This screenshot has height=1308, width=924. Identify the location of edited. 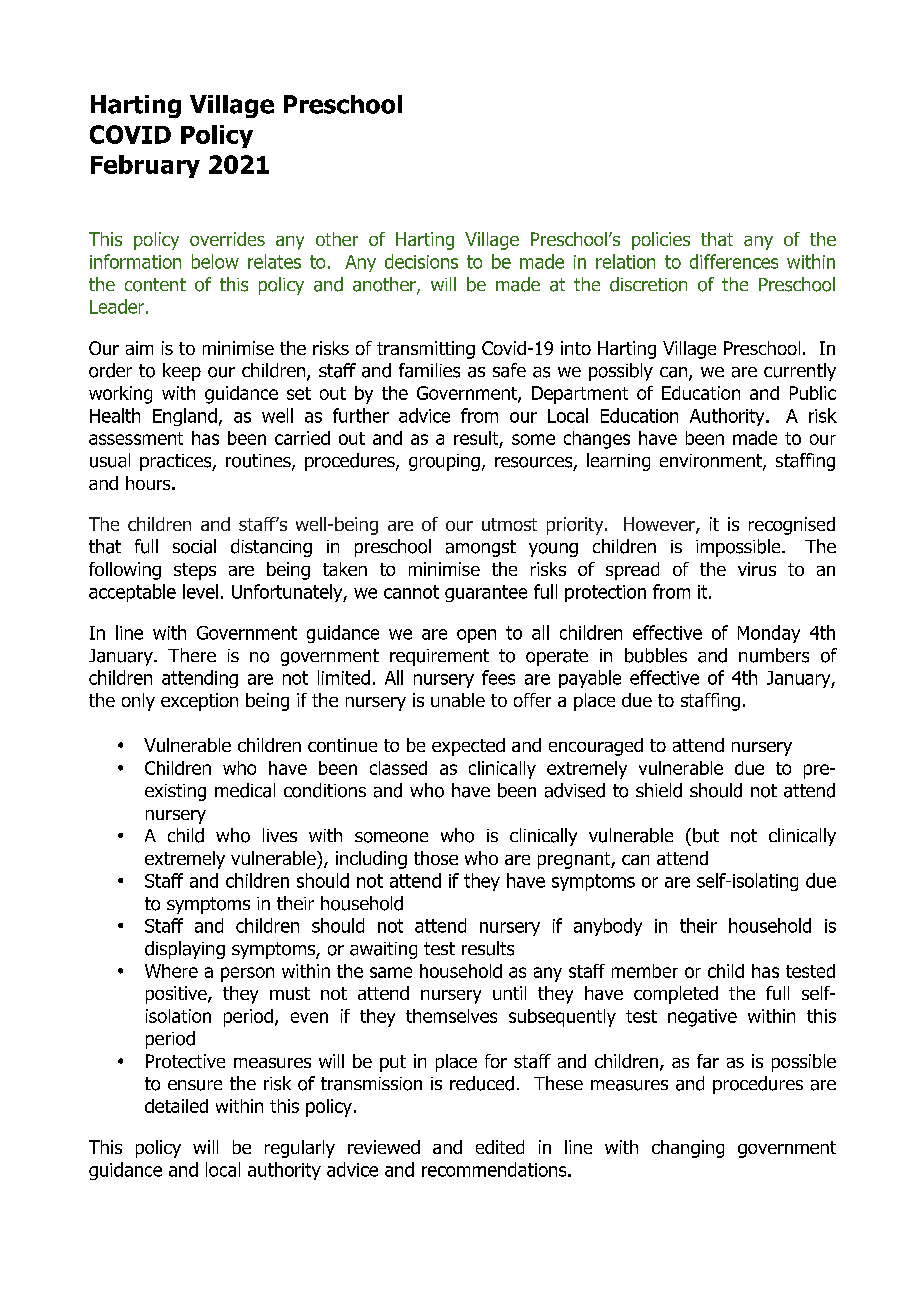
(500, 1147).
